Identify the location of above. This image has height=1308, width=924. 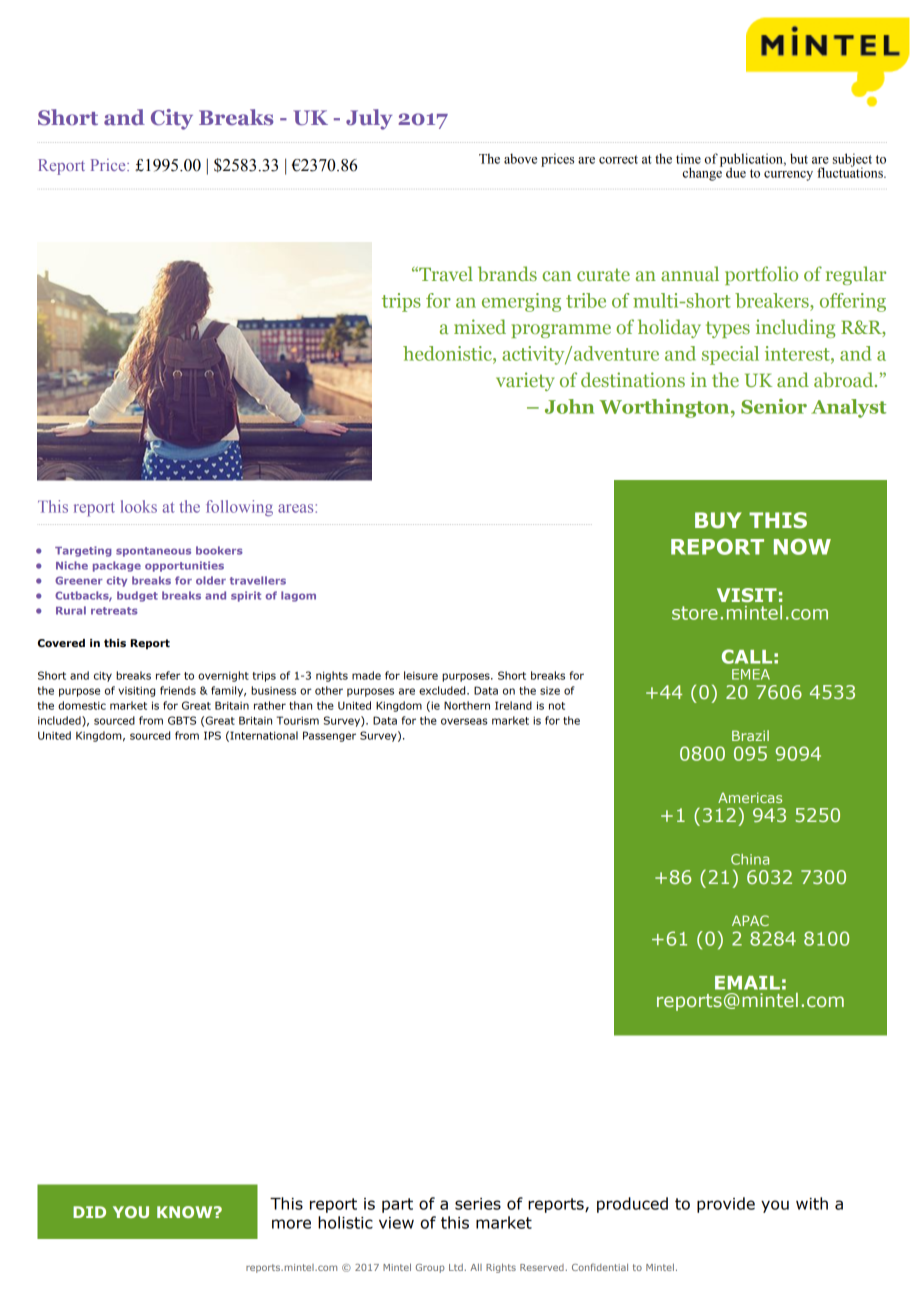
(520, 158).
